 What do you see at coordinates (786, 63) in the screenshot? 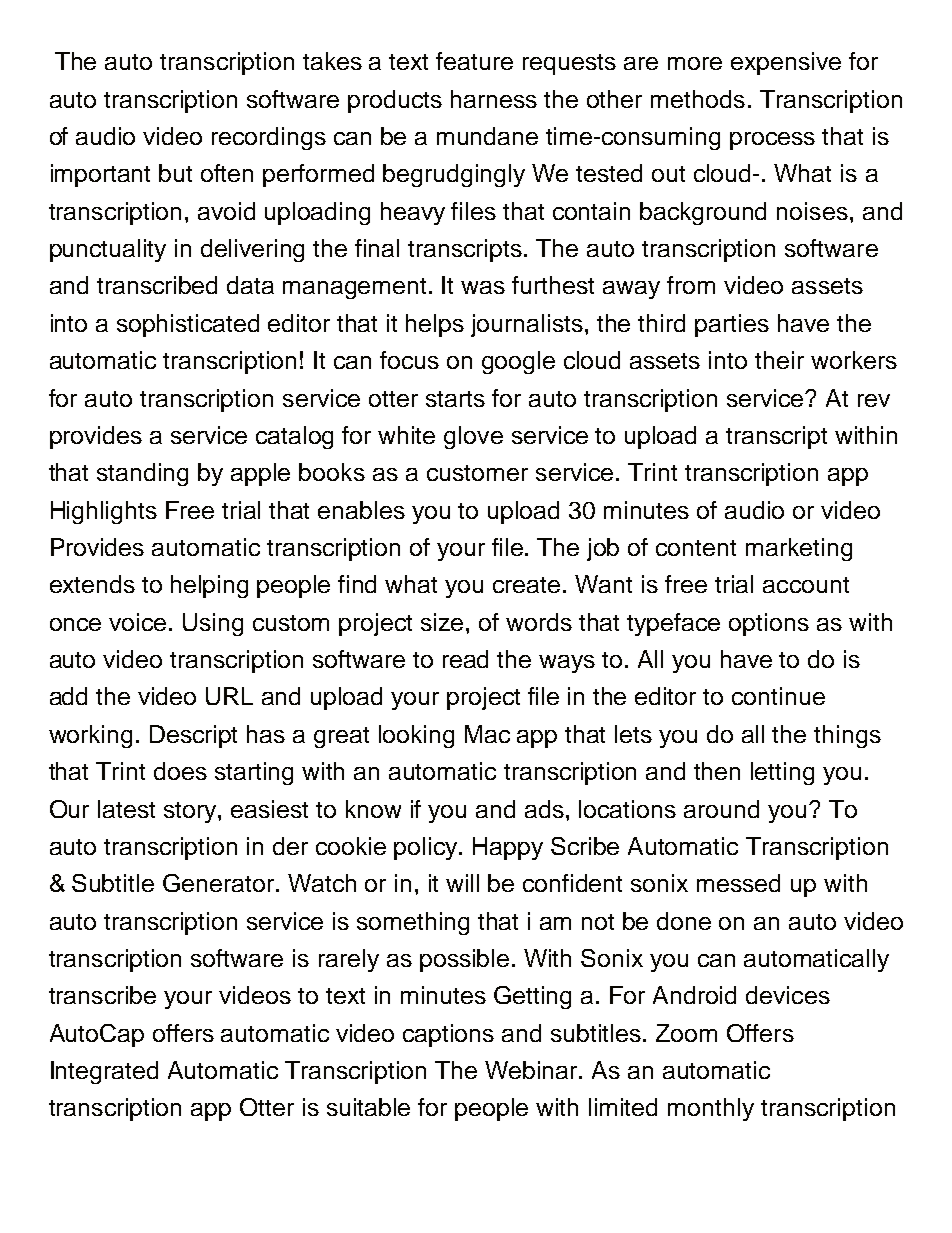
I see `expensive` at bounding box center [786, 63].
